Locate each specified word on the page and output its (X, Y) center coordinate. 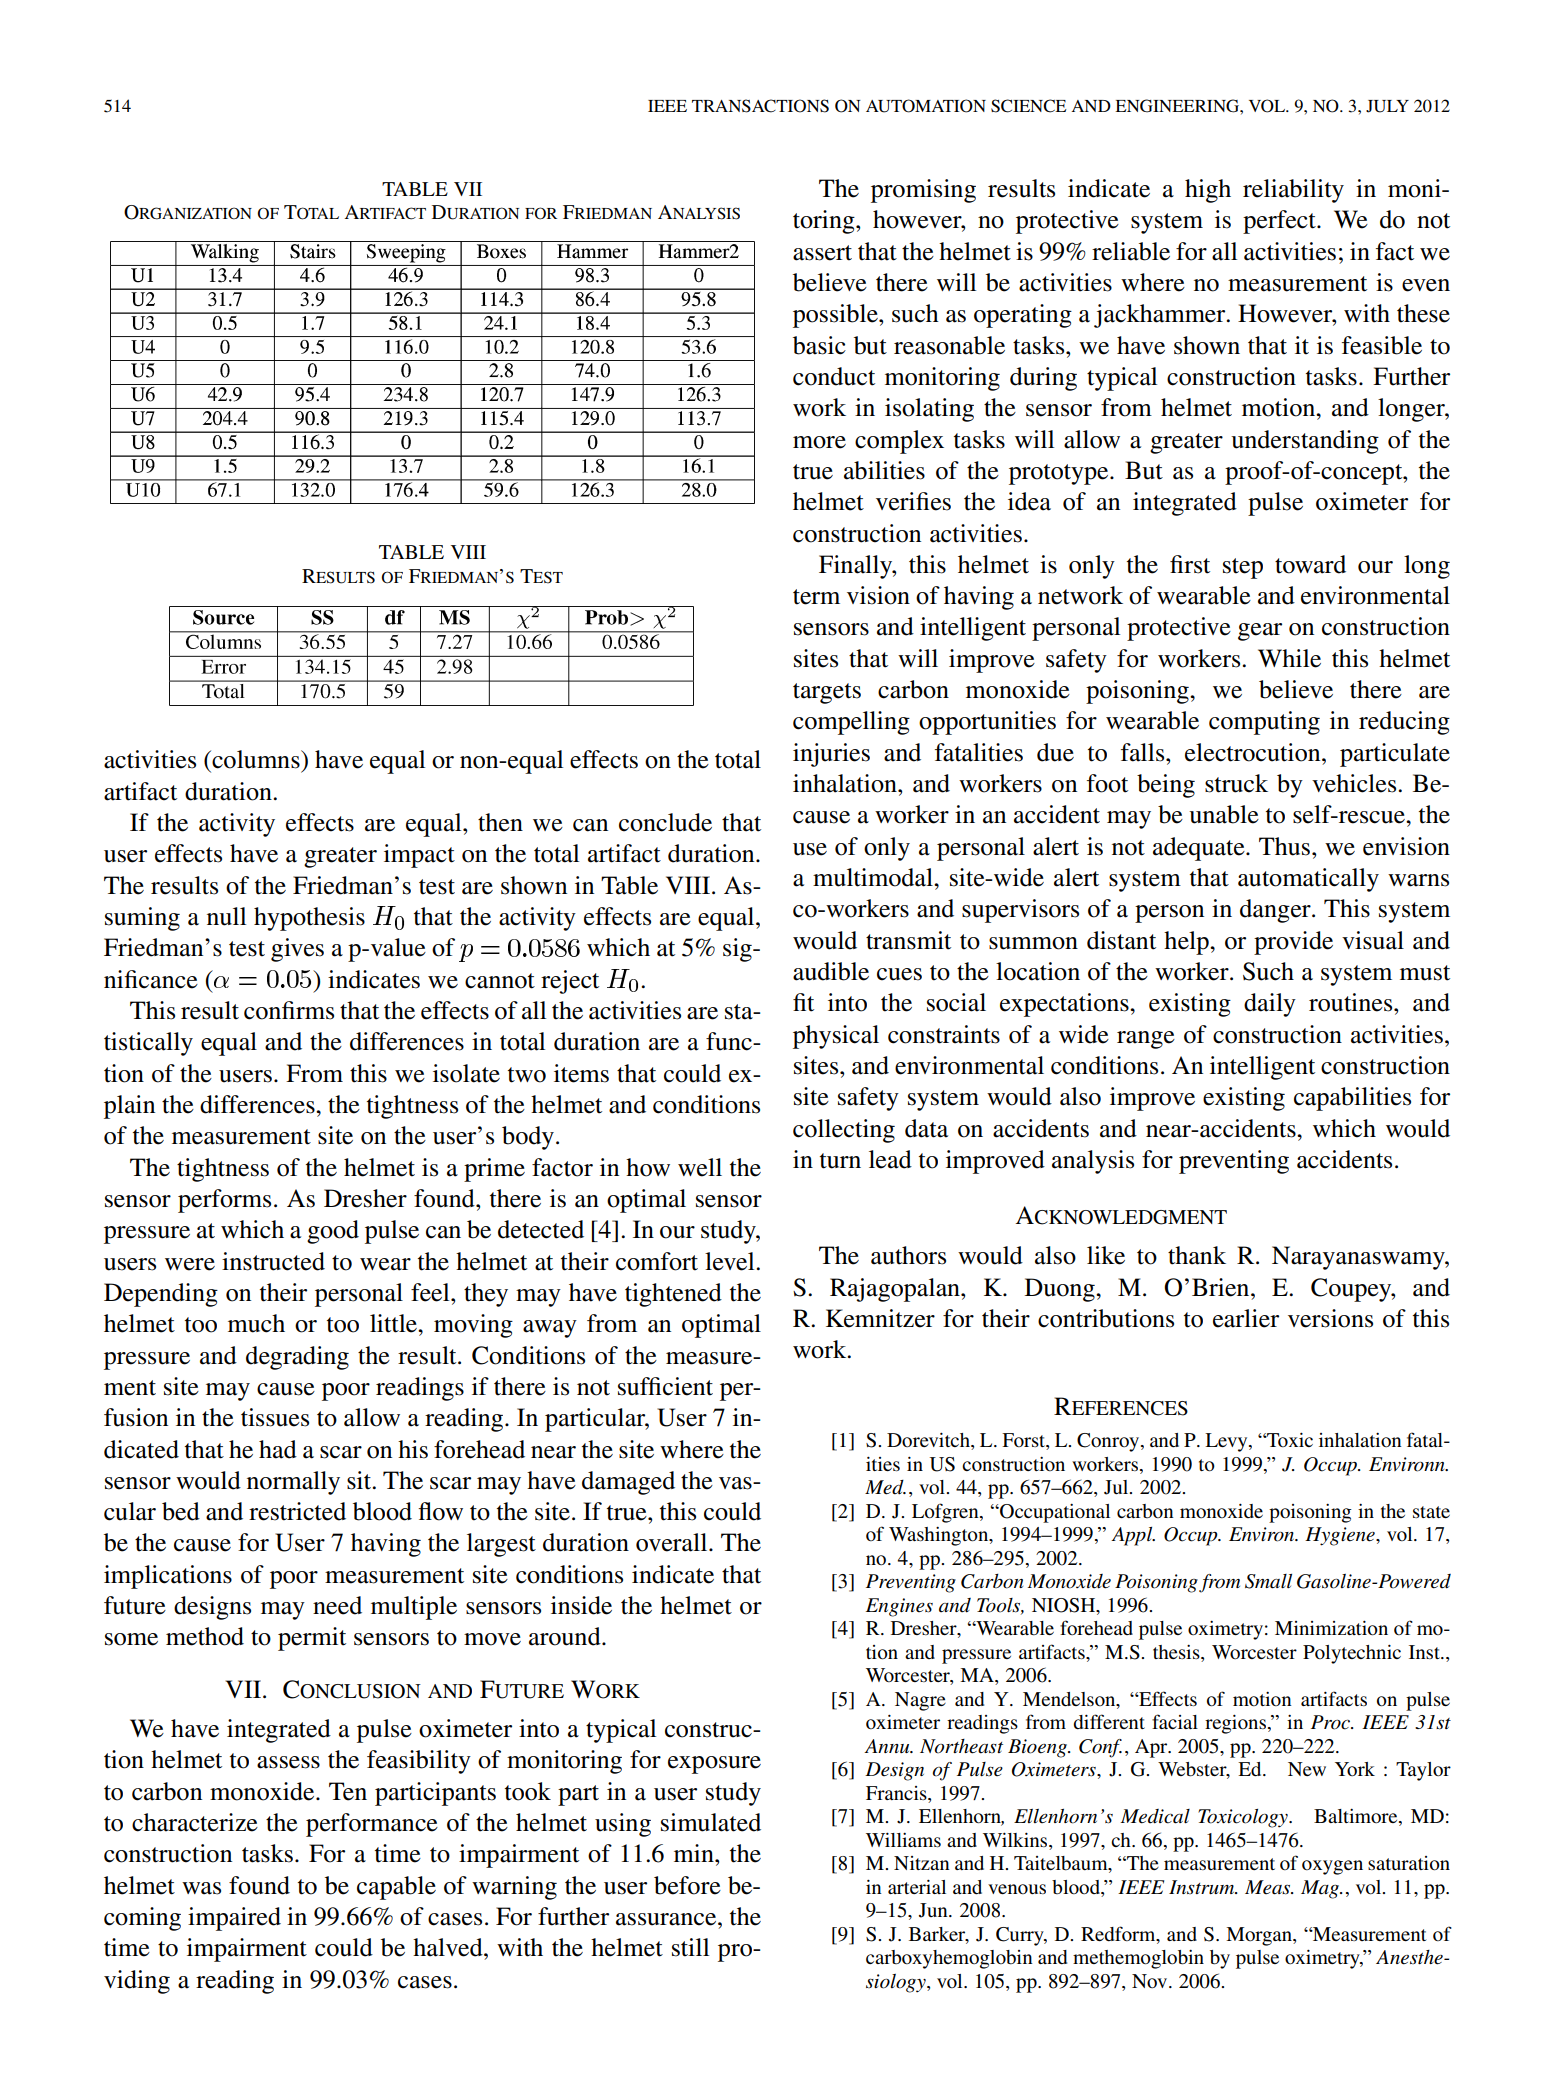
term (816, 597)
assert (822, 253)
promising (923, 191)
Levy (1227, 1442)
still (690, 1947)
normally (293, 1483)
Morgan (1260, 1936)
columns (256, 759)
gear (1260, 632)
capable (396, 1888)
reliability (1293, 191)
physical (836, 1037)
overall (673, 1542)
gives (297, 950)
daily (1270, 1005)
